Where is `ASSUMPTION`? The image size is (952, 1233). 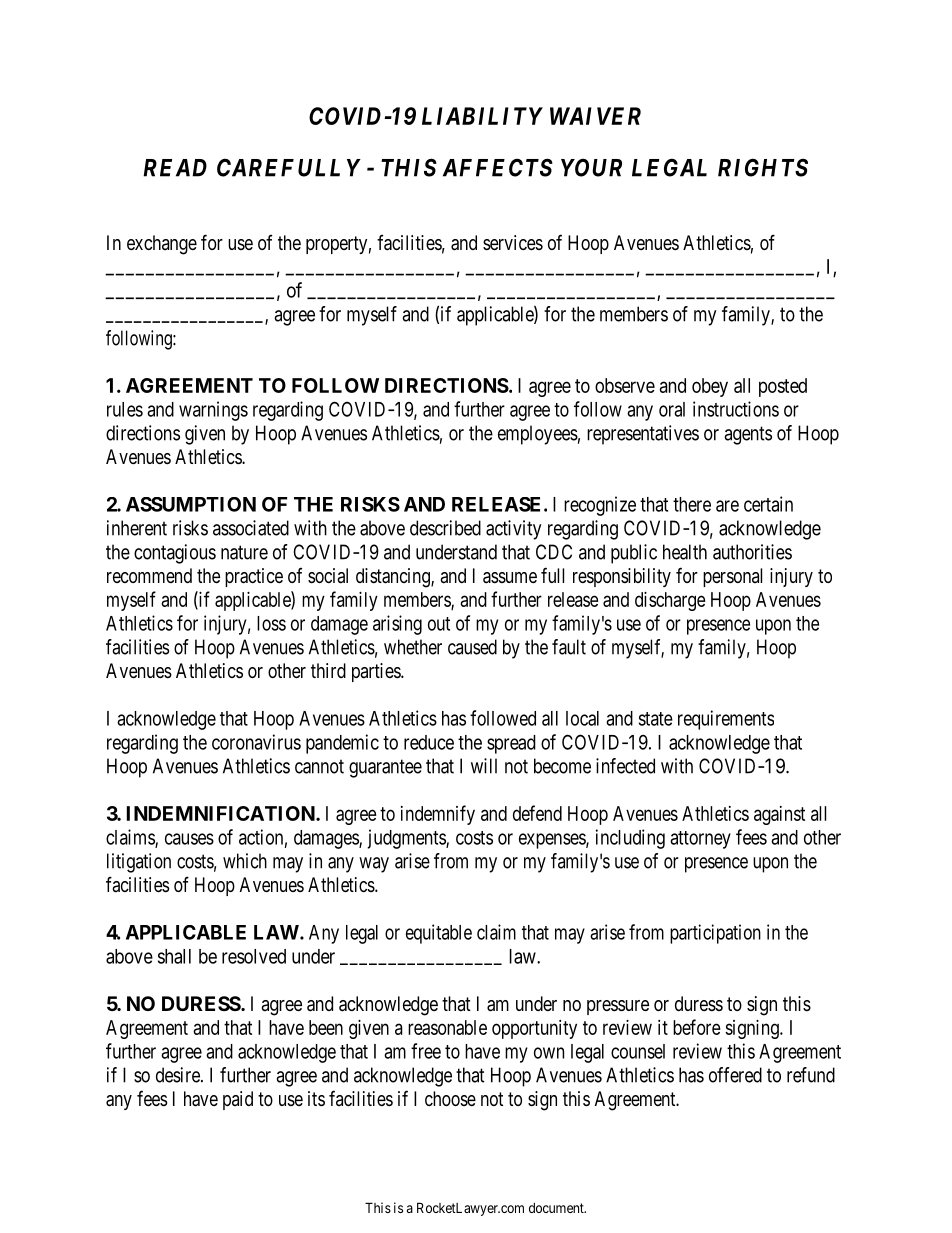
ASSUMPTION is located at coordinates (191, 504).
